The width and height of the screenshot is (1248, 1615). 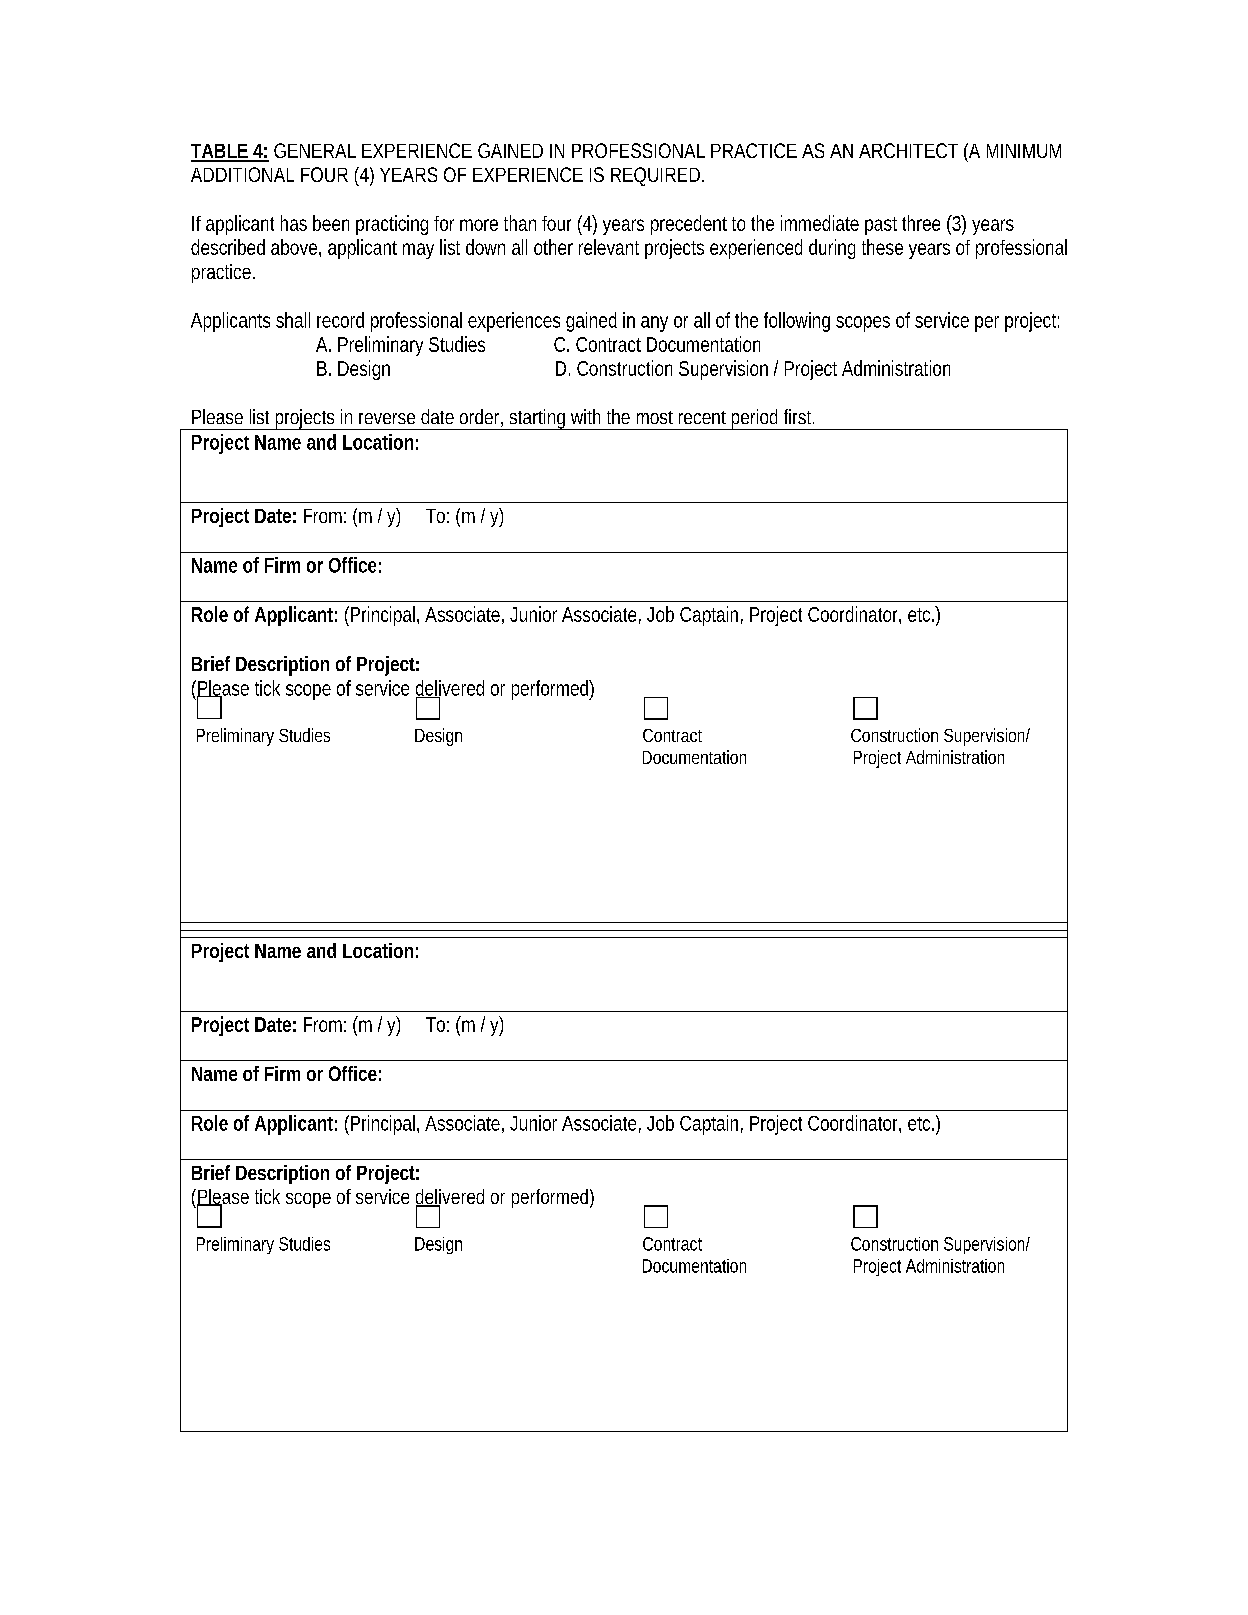 What do you see at coordinates (921, 223) in the screenshot?
I see `three` at bounding box center [921, 223].
